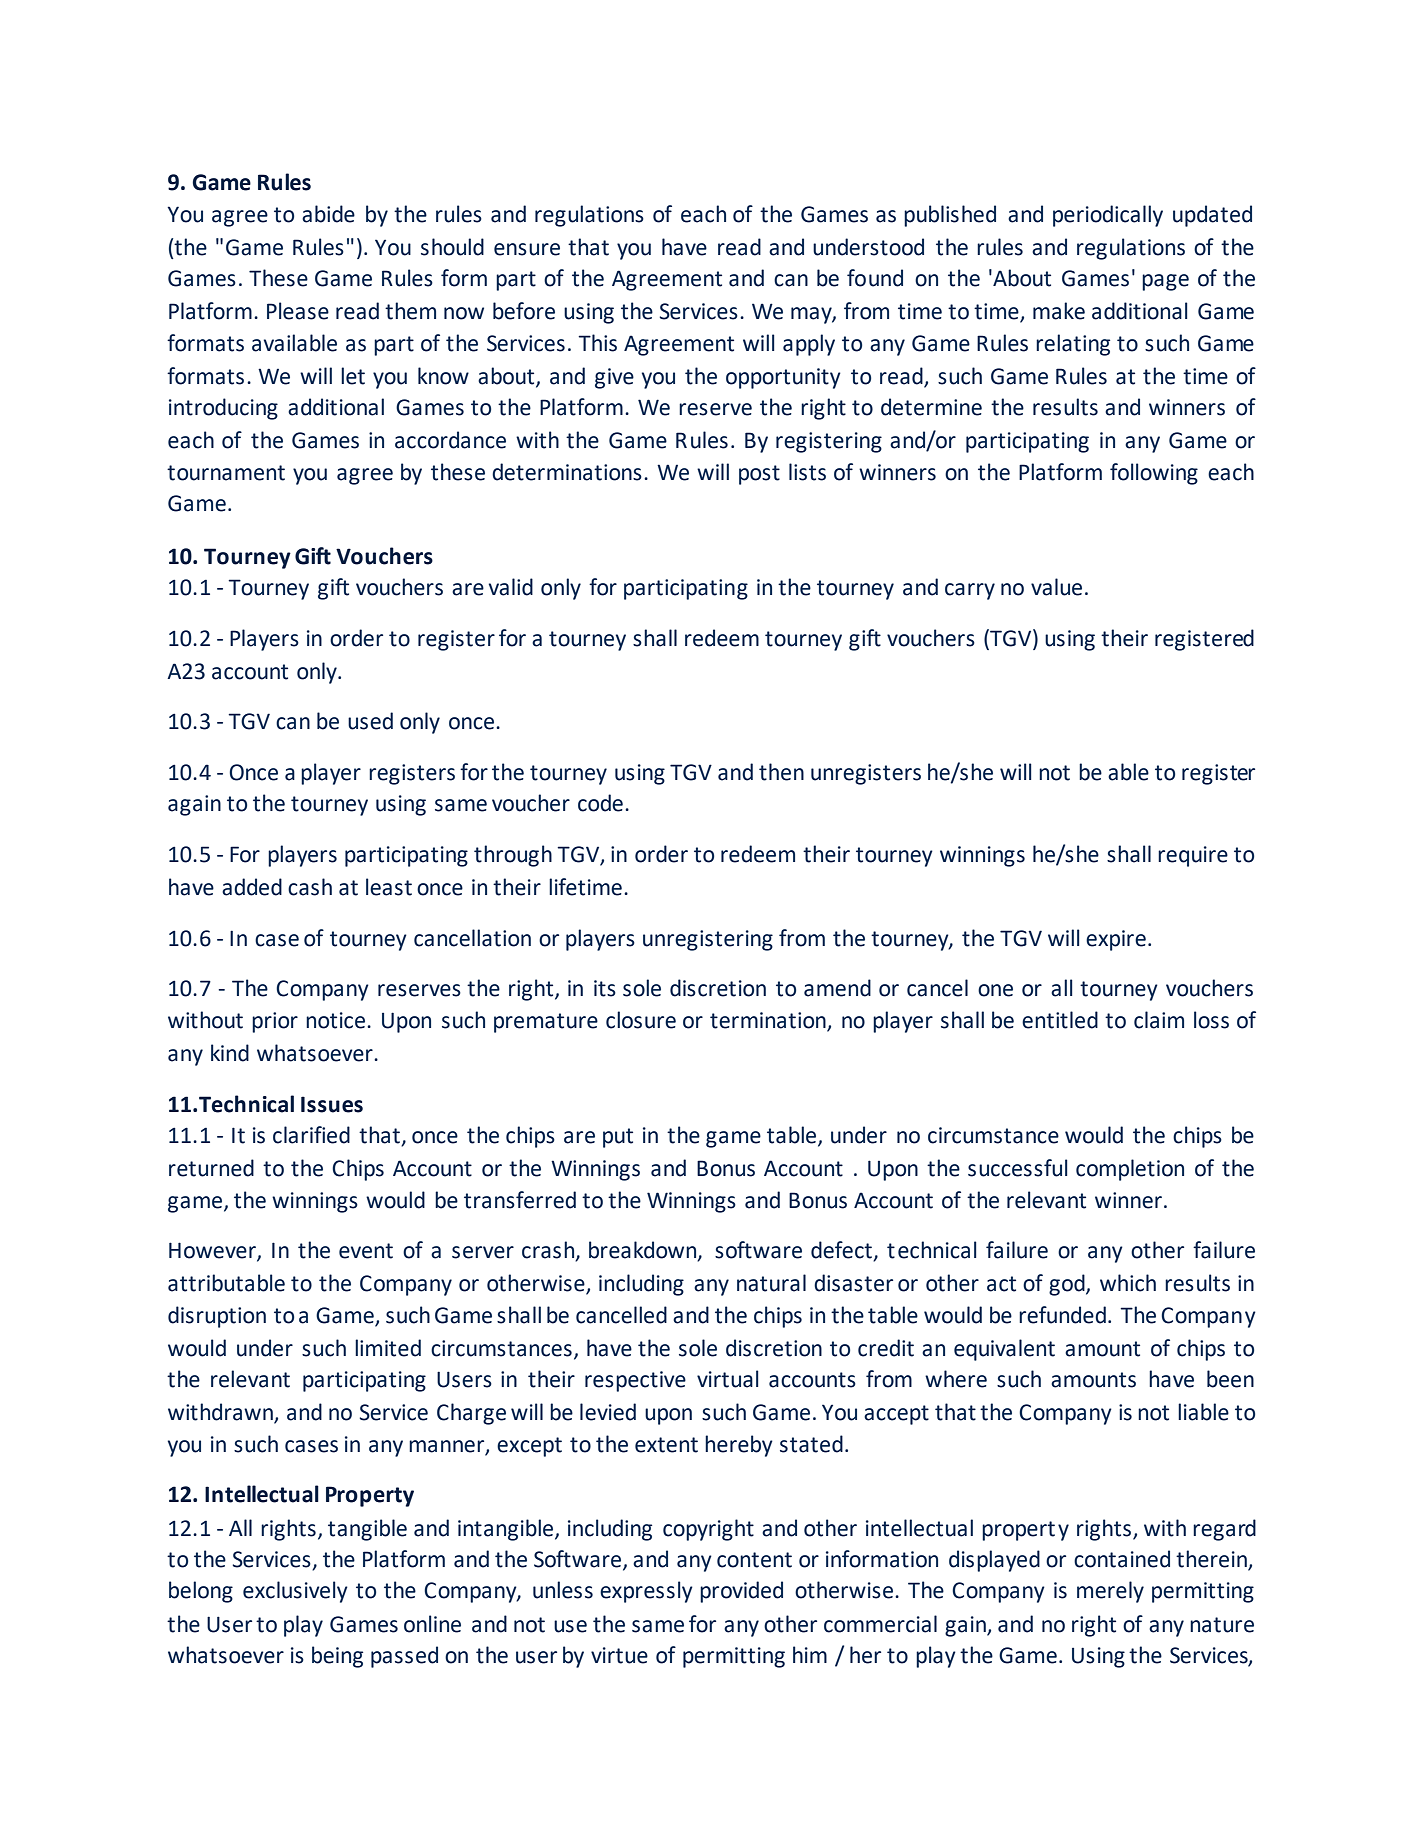 The height and width of the page is (1841, 1423). I want to click on post, so click(759, 475).
